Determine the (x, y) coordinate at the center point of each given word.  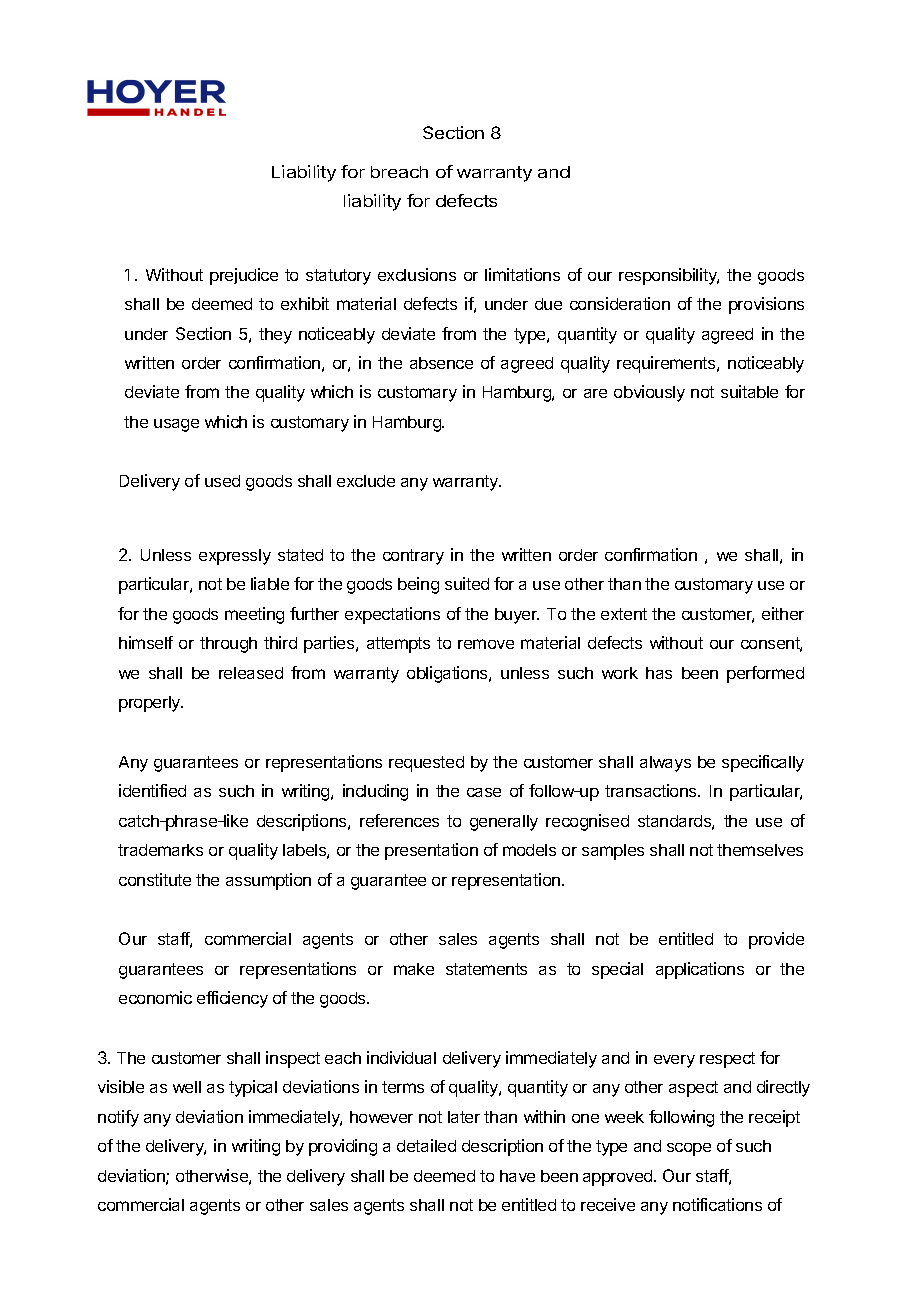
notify (118, 1118)
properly (151, 704)
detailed (426, 1145)
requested (426, 764)
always (665, 764)
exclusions (417, 274)
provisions (766, 305)
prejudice (244, 276)
